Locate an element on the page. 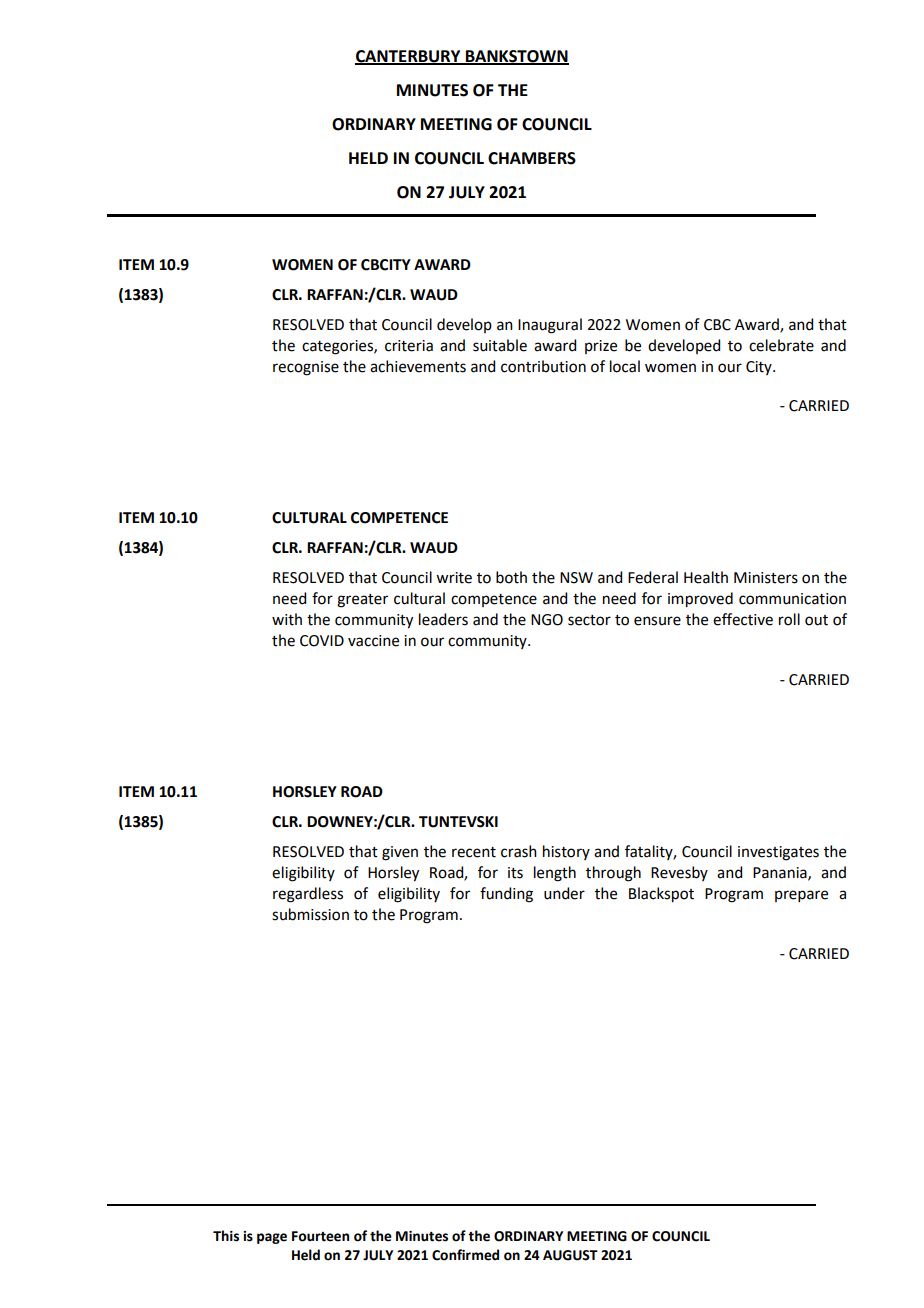 The height and width of the image is (1308, 924). BANKSTOWN is located at coordinates (516, 57).
